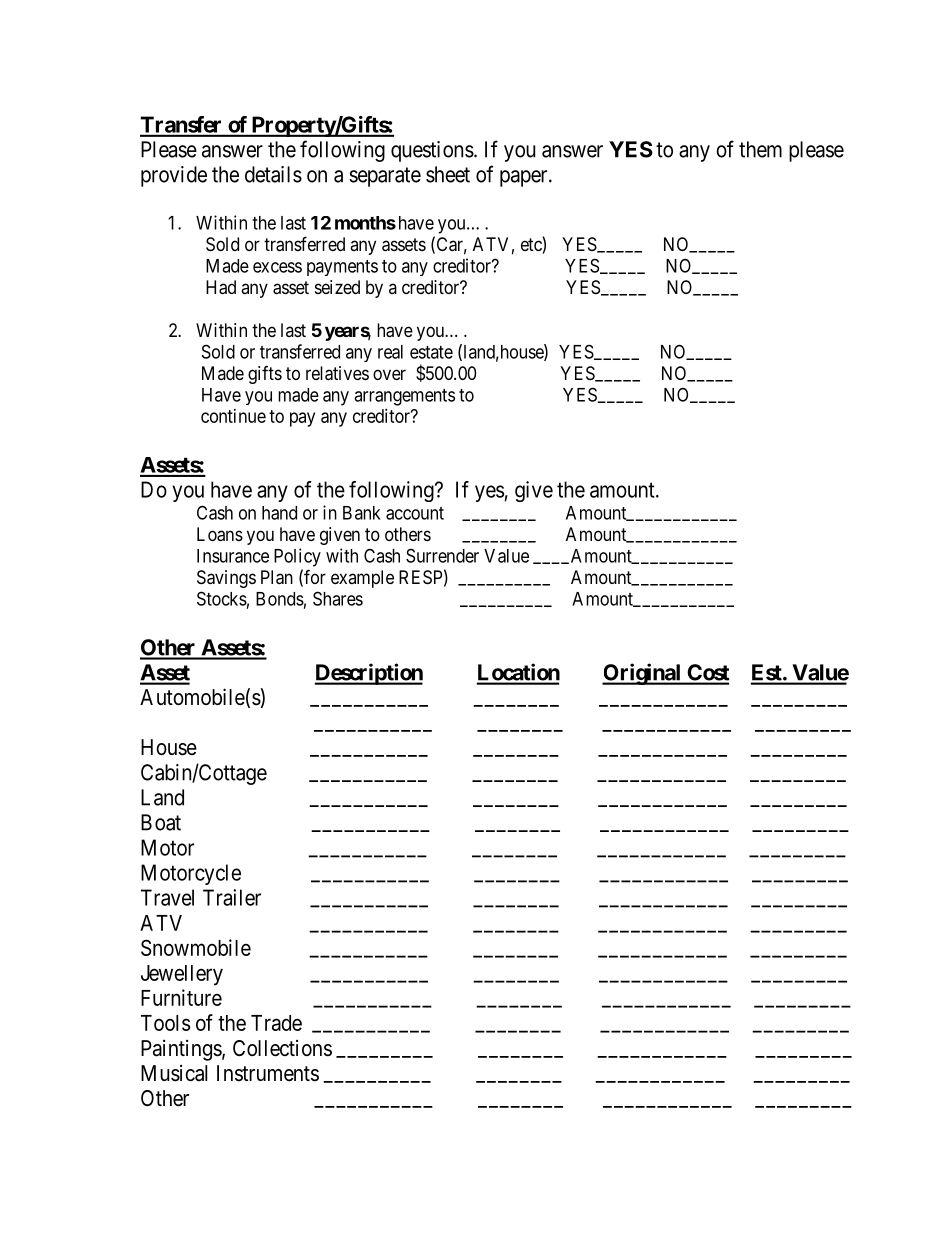  Describe the element at coordinates (642, 674) in the screenshot. I see `Original` at that location.
